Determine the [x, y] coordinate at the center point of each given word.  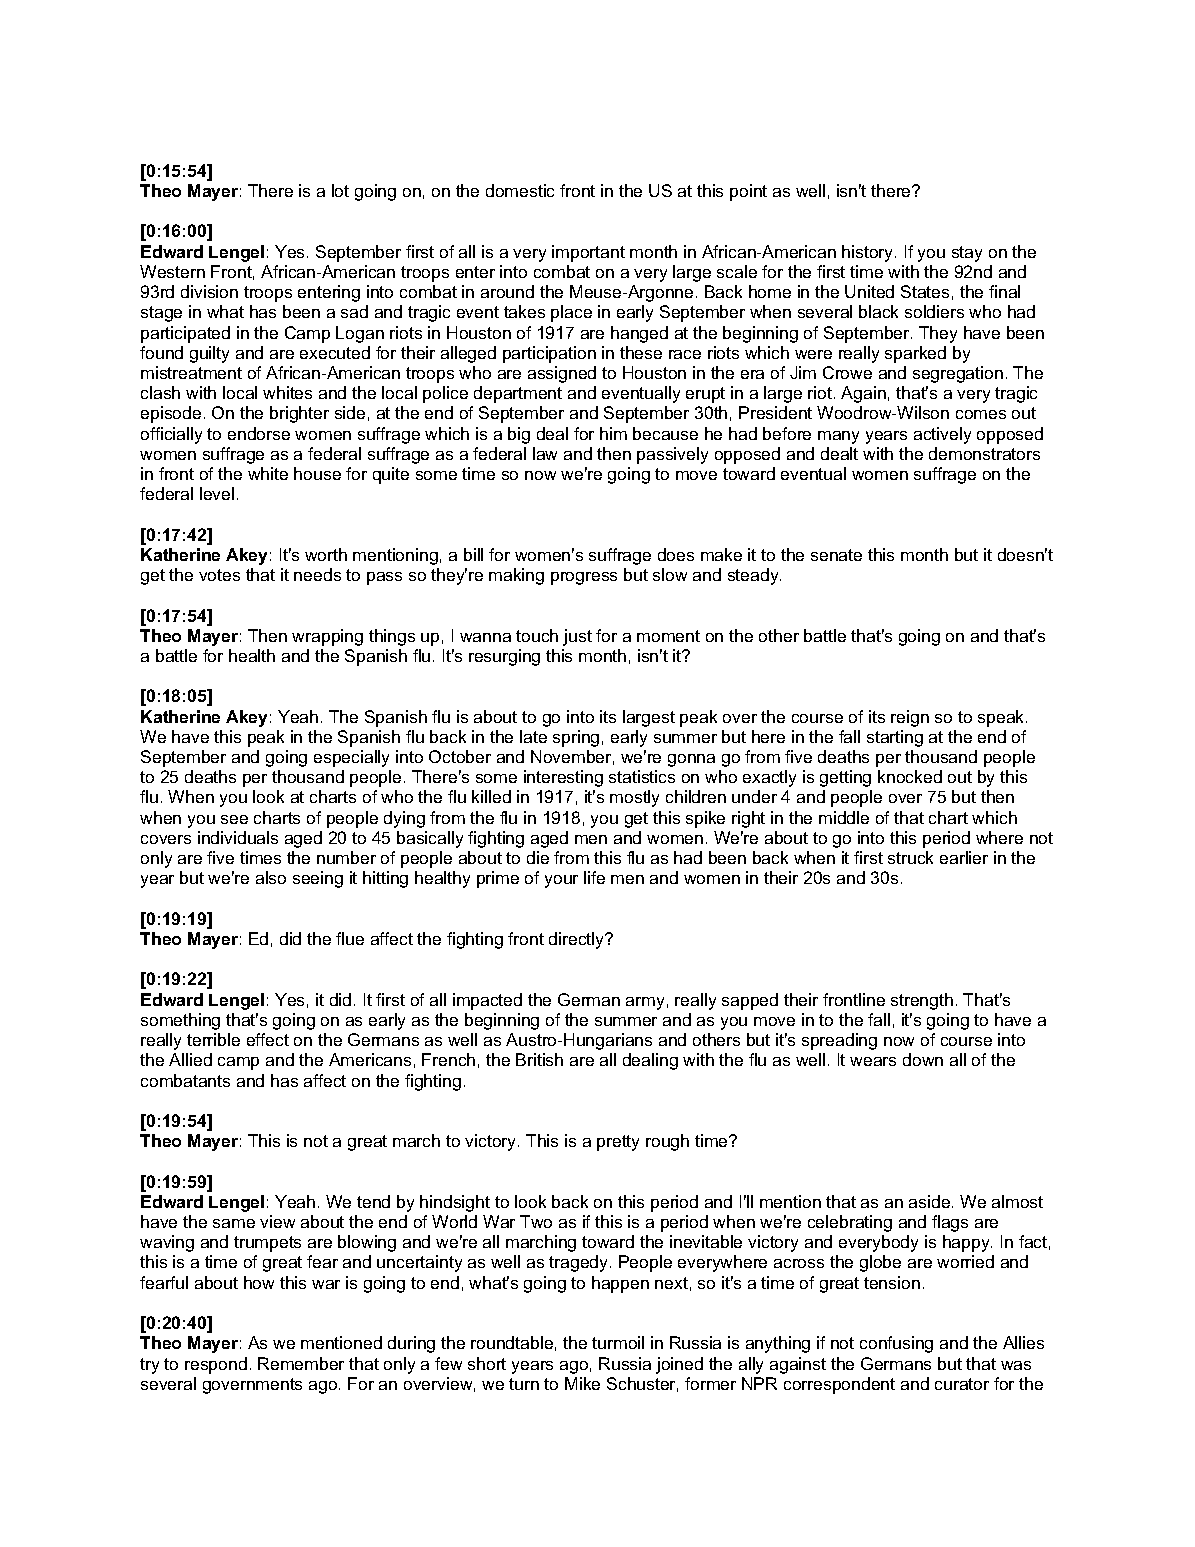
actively [942, 435]
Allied [190, 1059]
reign [910, 718]
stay [967, 254]
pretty [618, 1143]
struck [910, 857]
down [923, 1059]
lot [340, 190]
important [588, 253]
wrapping [327, 637]
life [594, 877]
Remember [301, 1363]
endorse [259, 433]
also [271, 877]
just [577, 637]
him [613, 433]
